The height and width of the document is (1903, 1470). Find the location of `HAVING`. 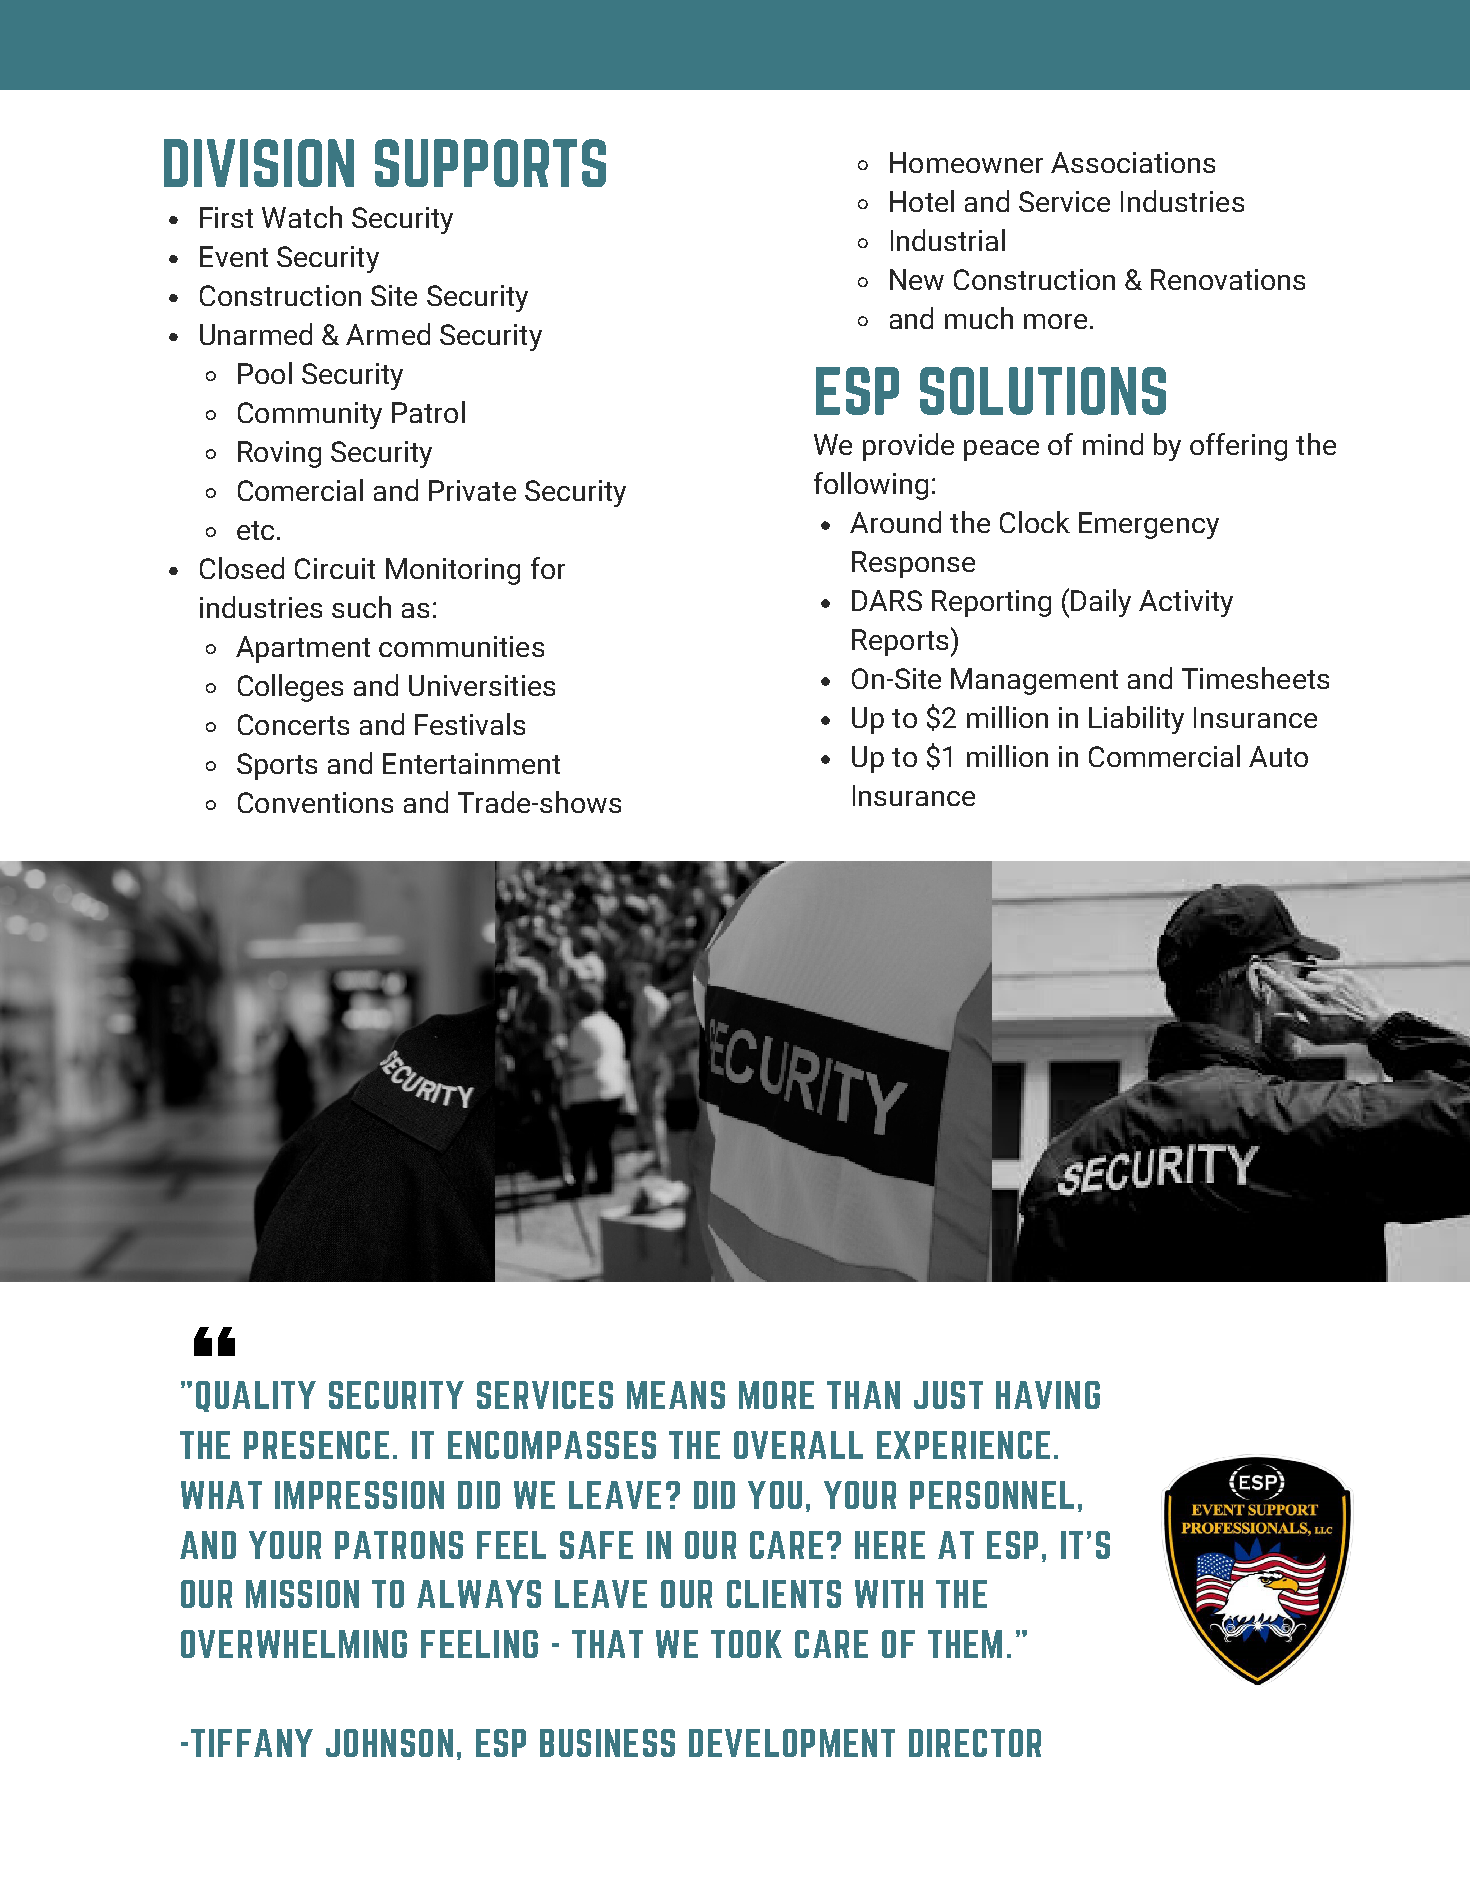

HAVING is located at coordinates (1048, 1395).
